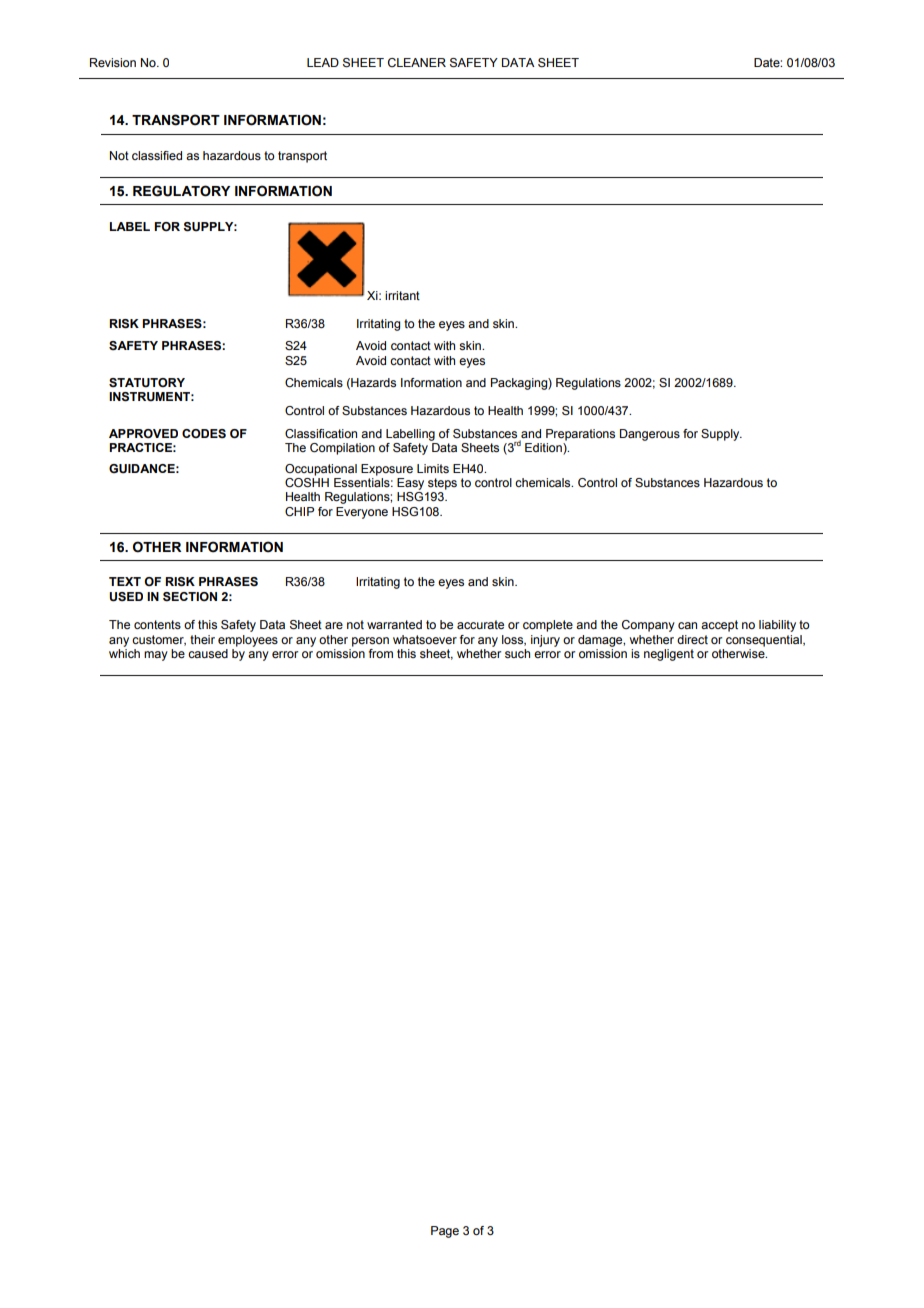 This screenshot has height=1308, width=924. What do you see at coordinates (202, 639) in the screenshot?
I see `their` at bounding box center [202, 639].
